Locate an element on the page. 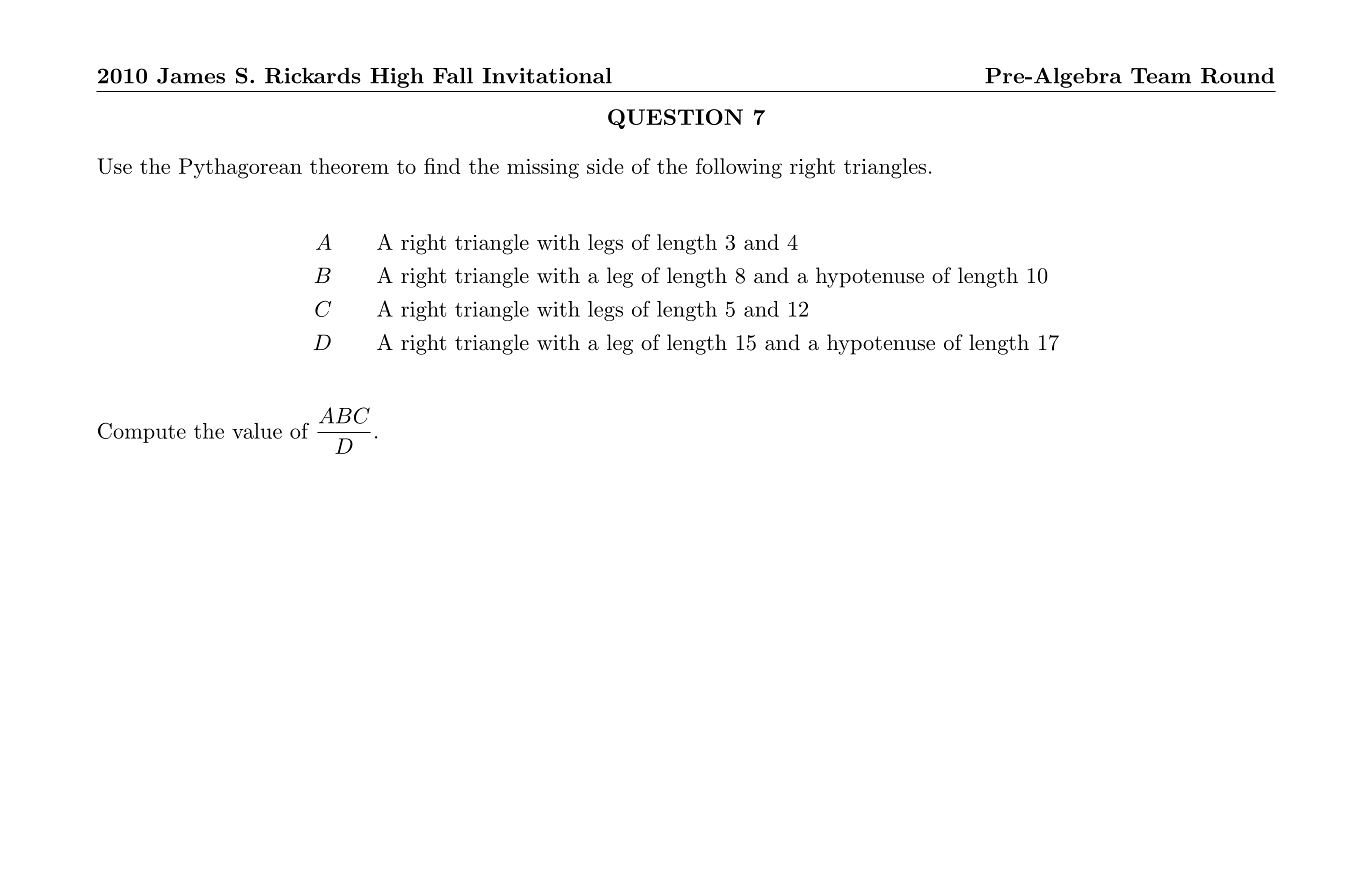  Pythagorean is located at coordinates (240, 168).
